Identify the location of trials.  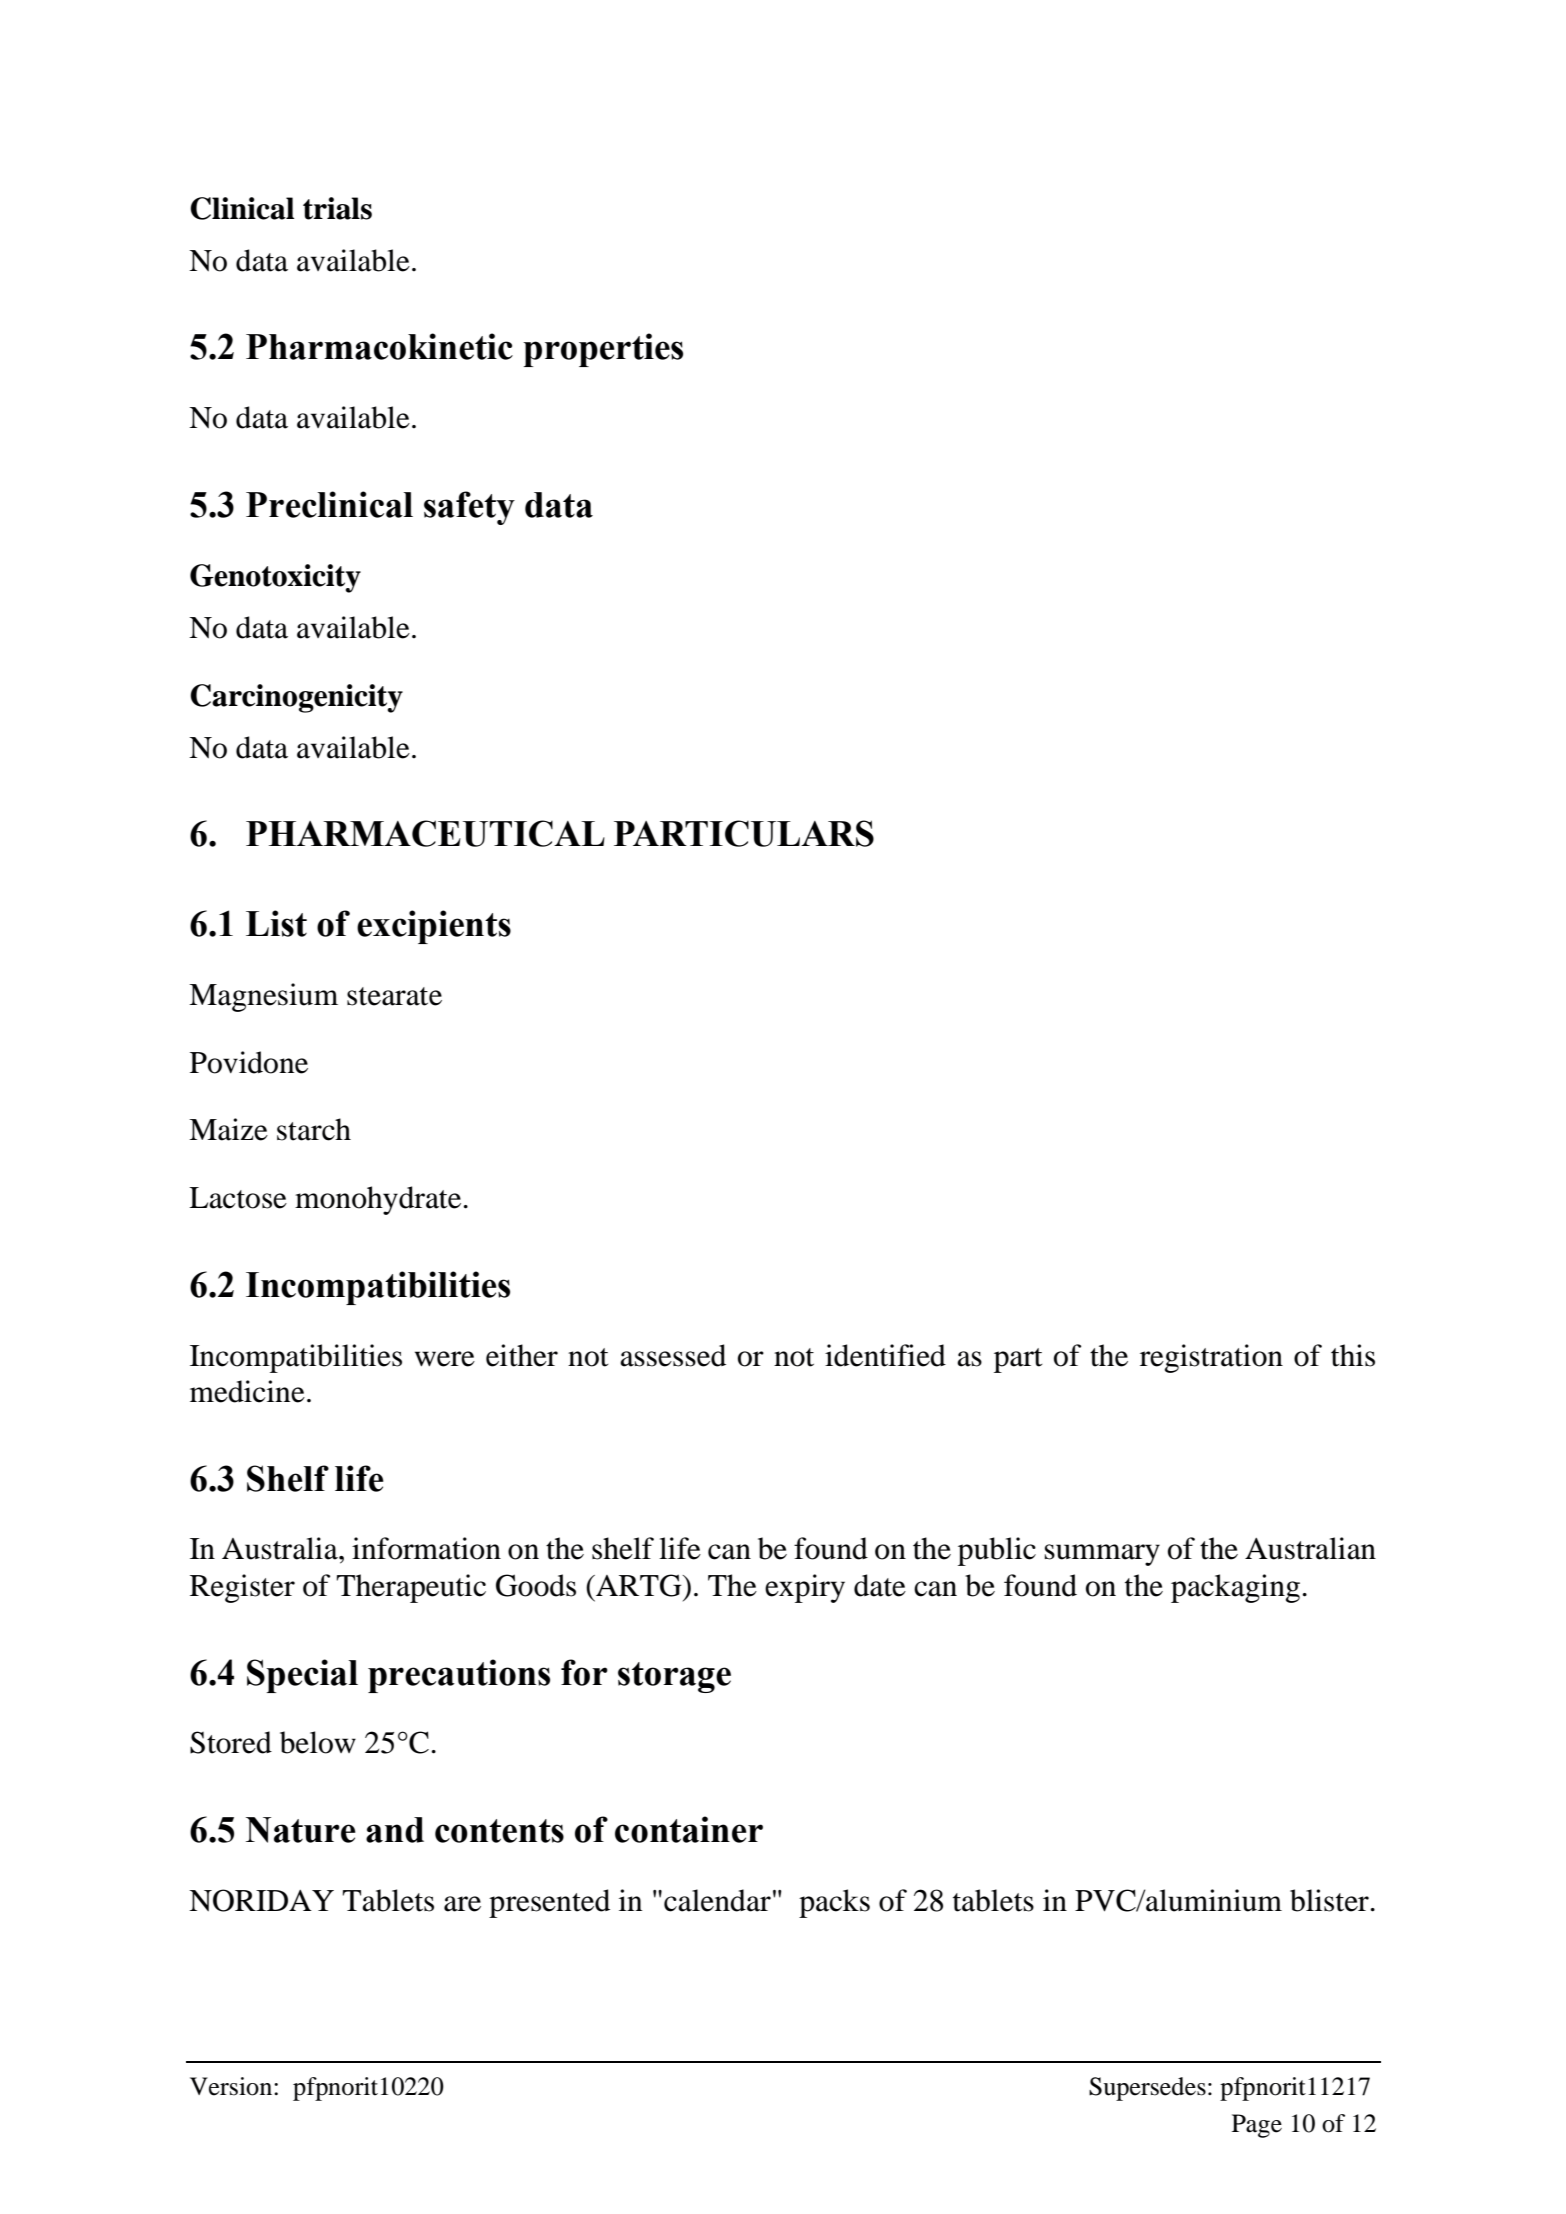
(337, 208).
